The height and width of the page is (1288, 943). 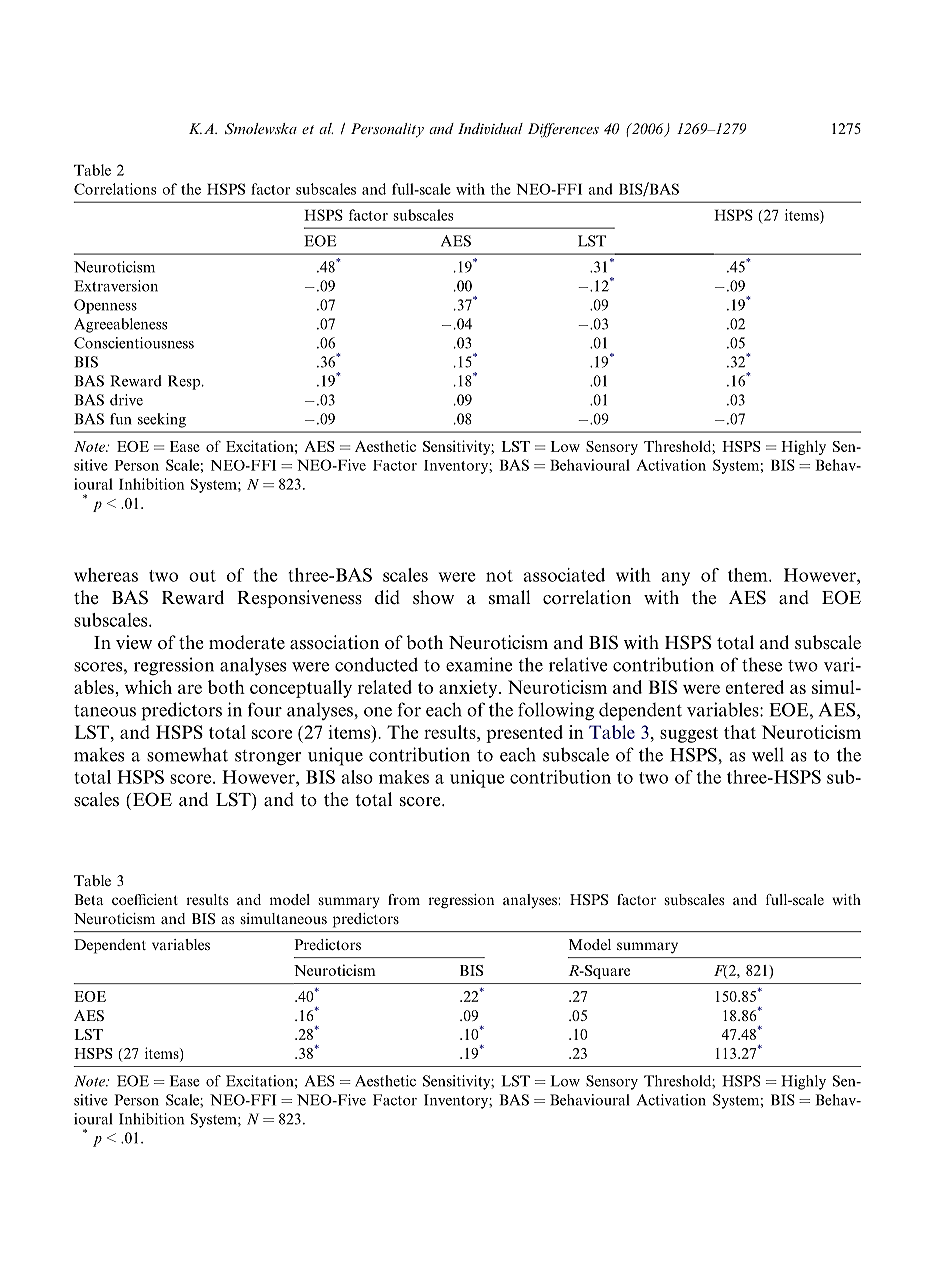 What do you see at coordinates (433, 597) in the page?
I see `show` at bounding box center [433, 597].
